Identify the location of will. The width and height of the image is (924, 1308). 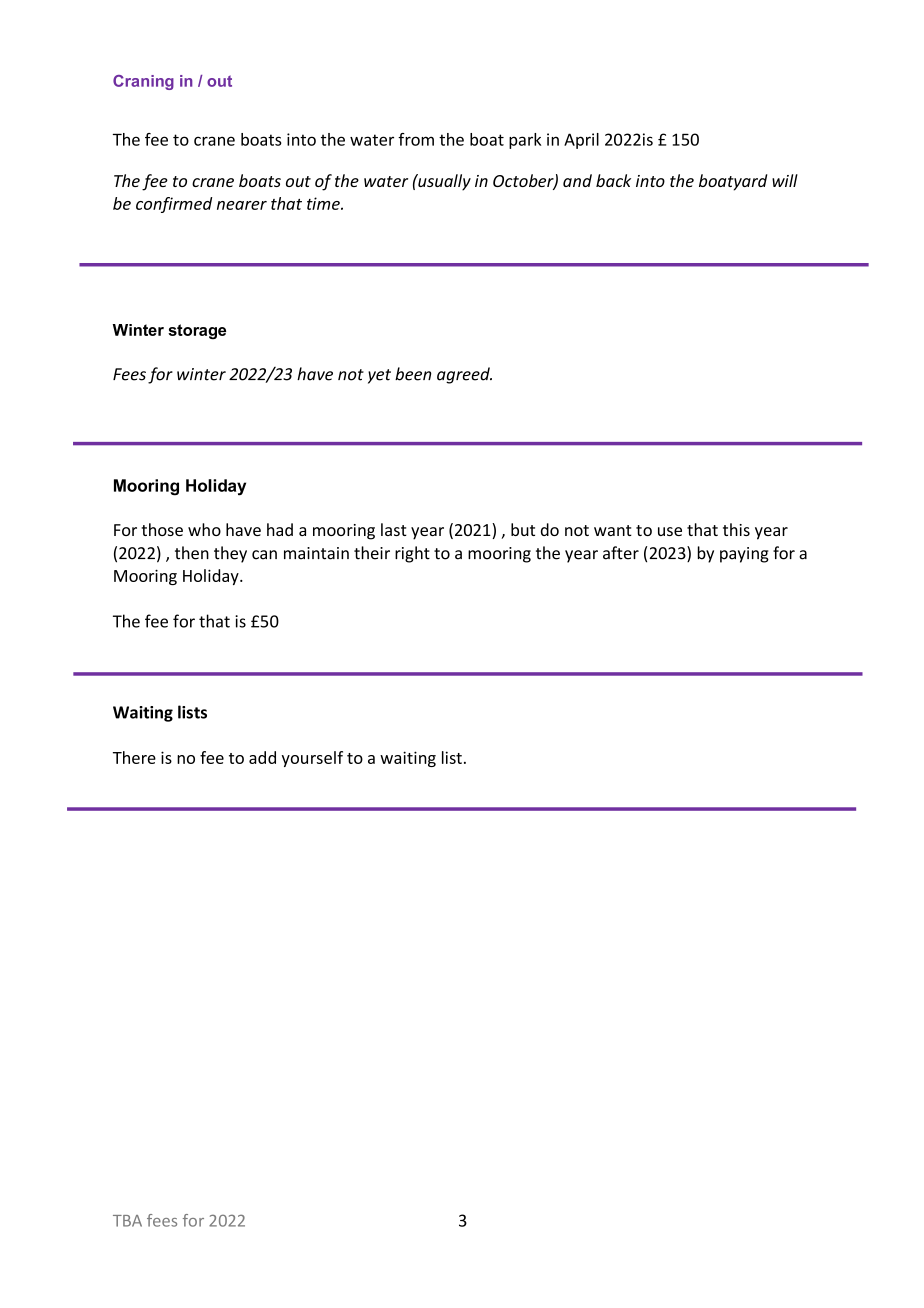
(785, 180).
